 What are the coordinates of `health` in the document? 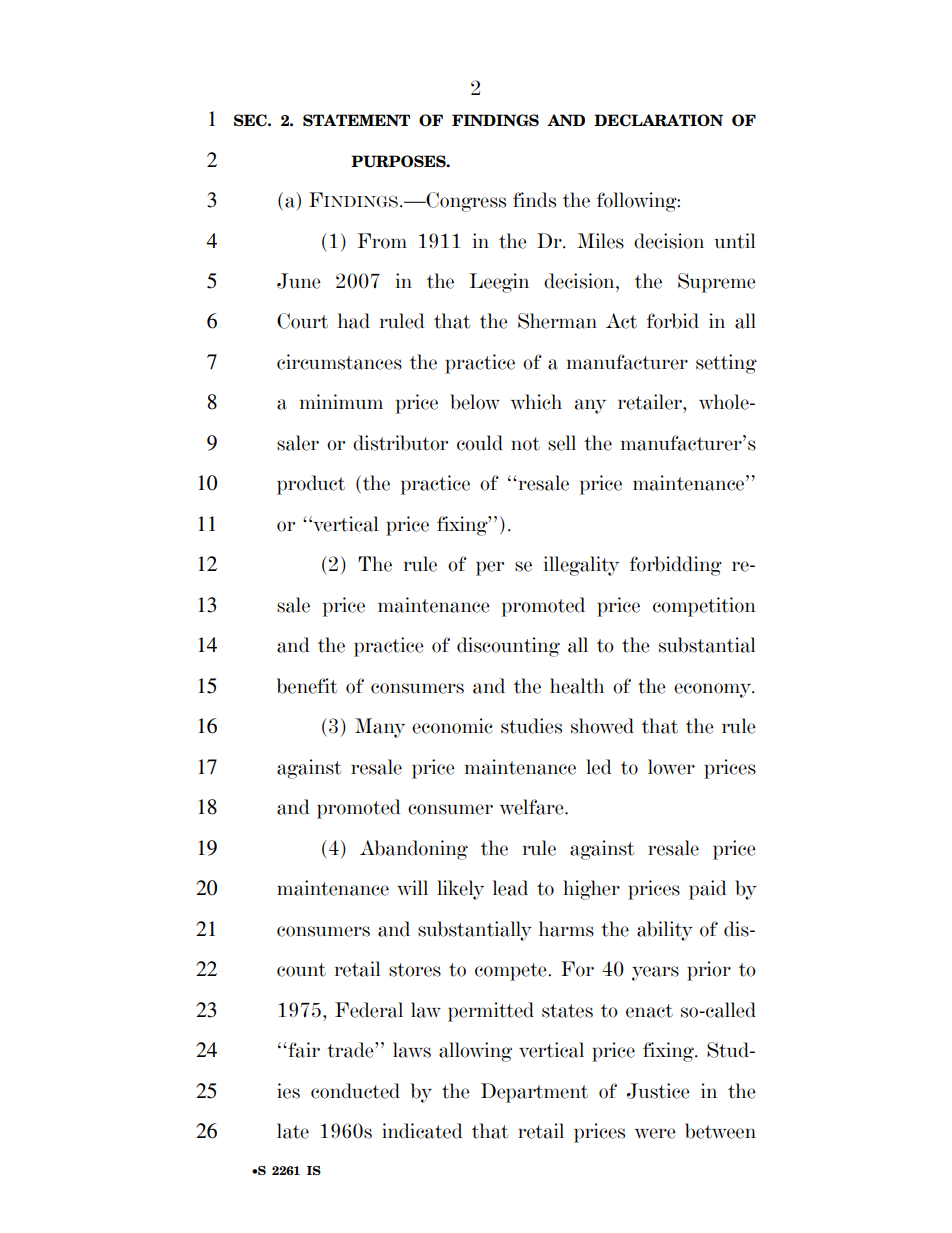 It's located at (577, 686).
